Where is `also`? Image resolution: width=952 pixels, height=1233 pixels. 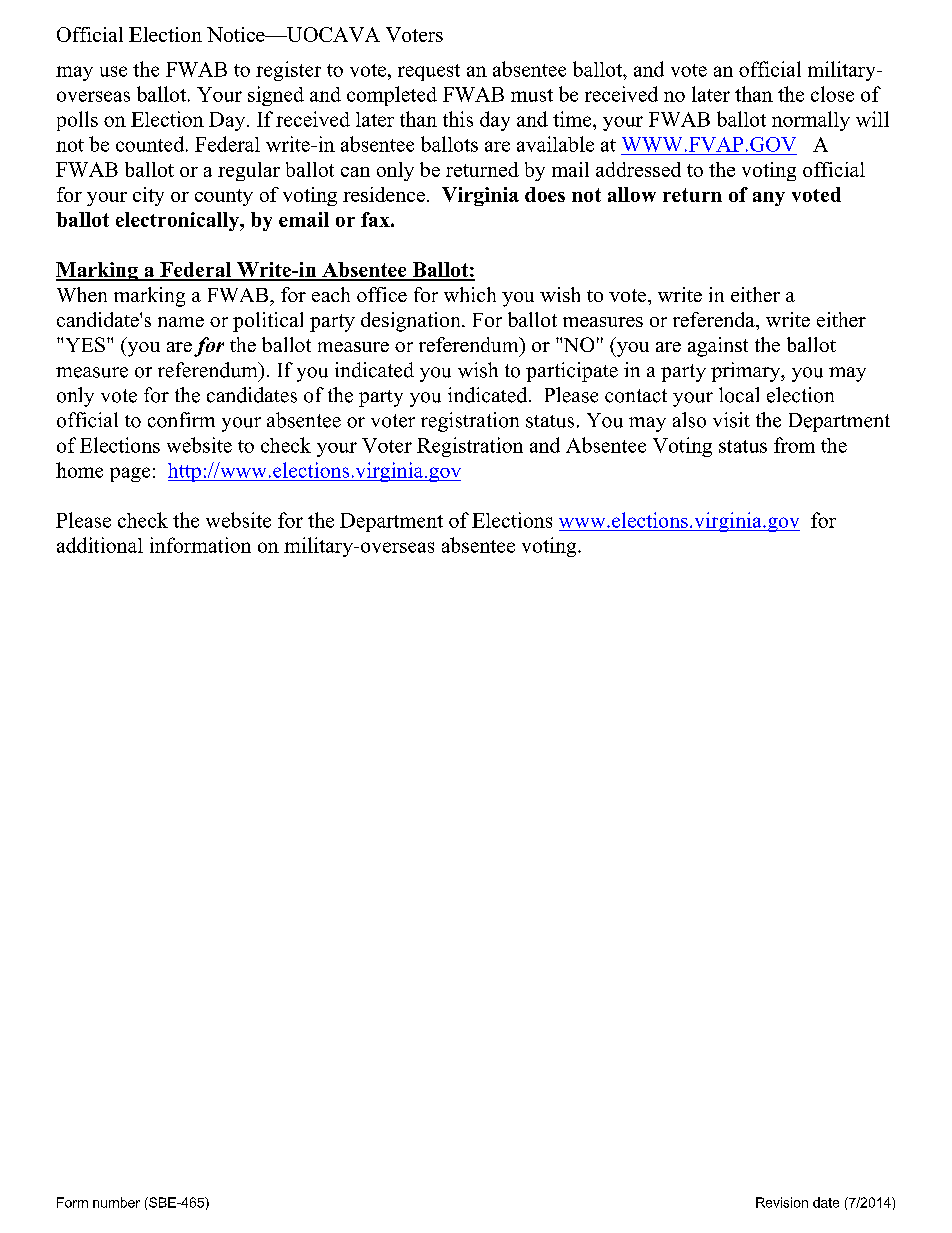
also is located at coordinates (689, 420).
